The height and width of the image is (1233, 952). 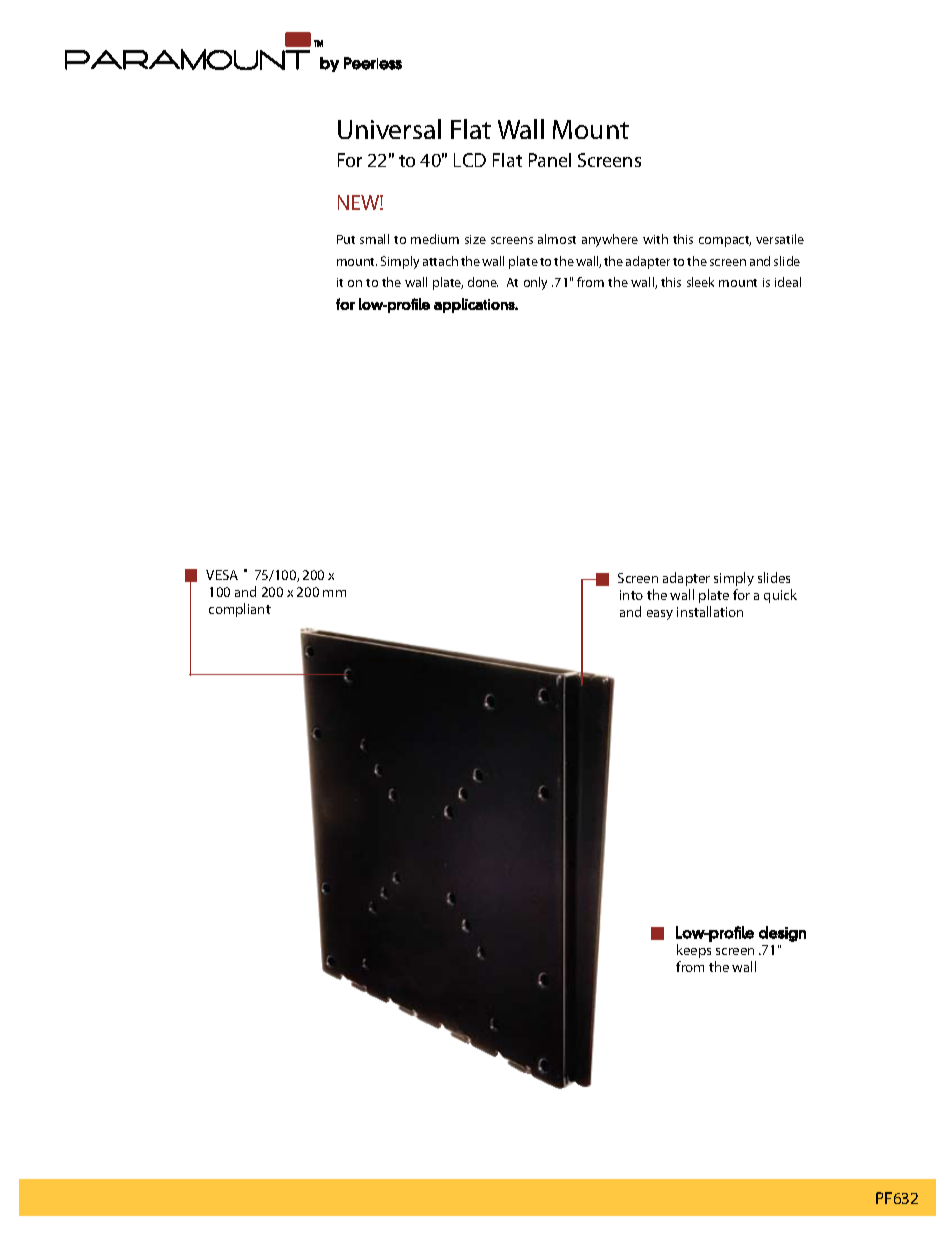 What do you see at coordinates (535, 283) in the image?
I see `only` at bounding box center [535, 283].
